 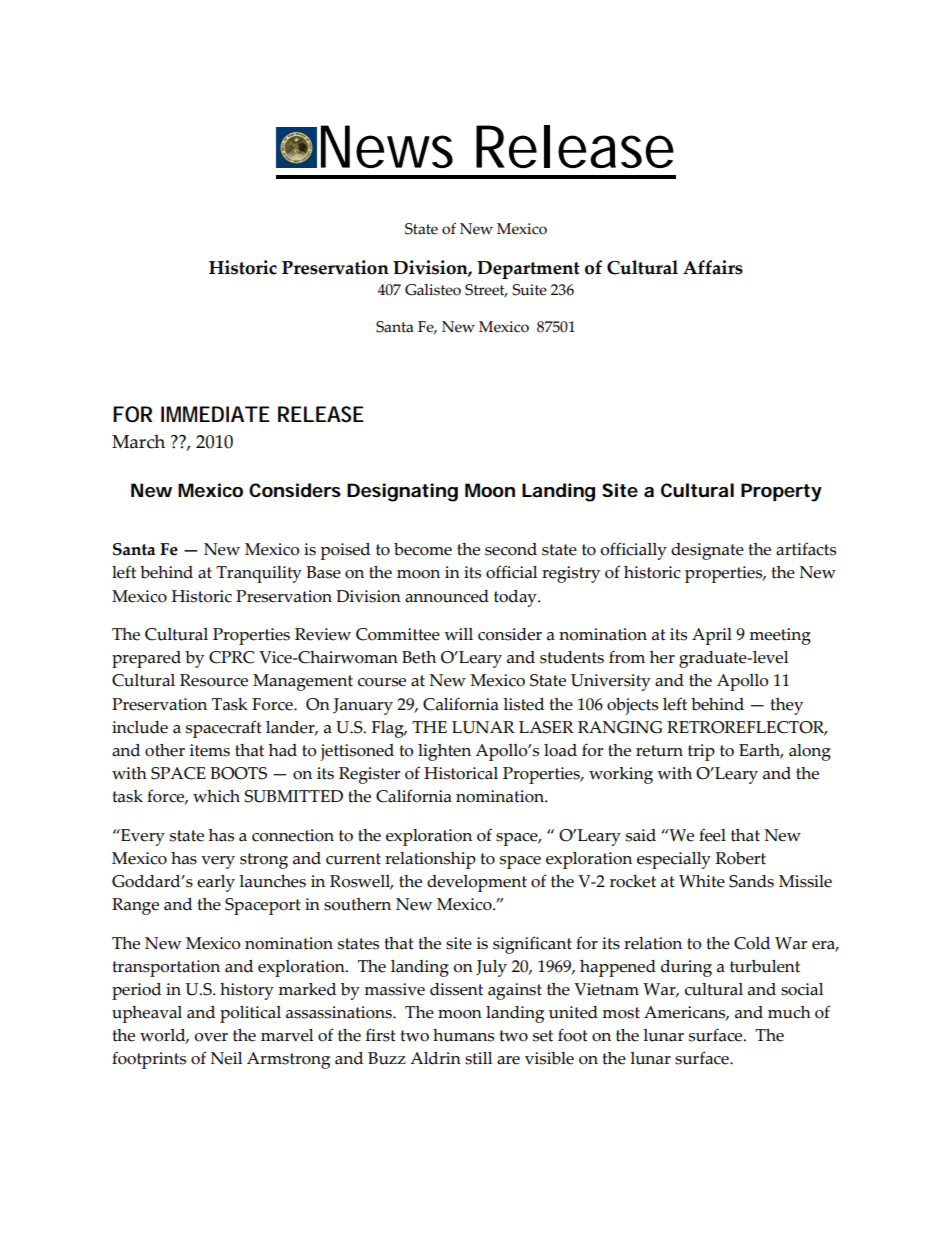 I want to click on over, so click(x=211, y=1037).
